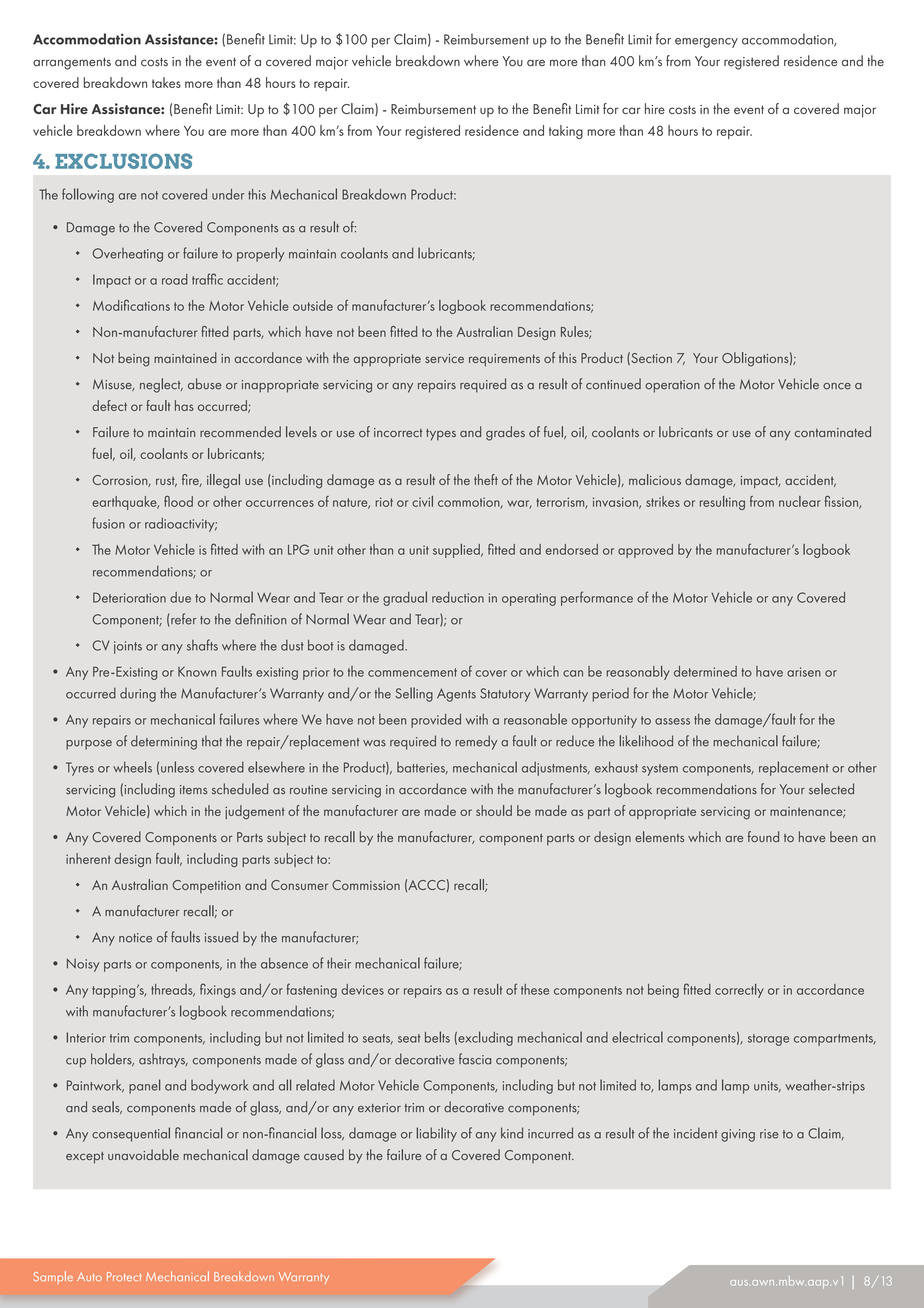 The image size is (924, 1308). Describe the element at coordinates (706, 43) in the image. I see `emergency` at that location.
